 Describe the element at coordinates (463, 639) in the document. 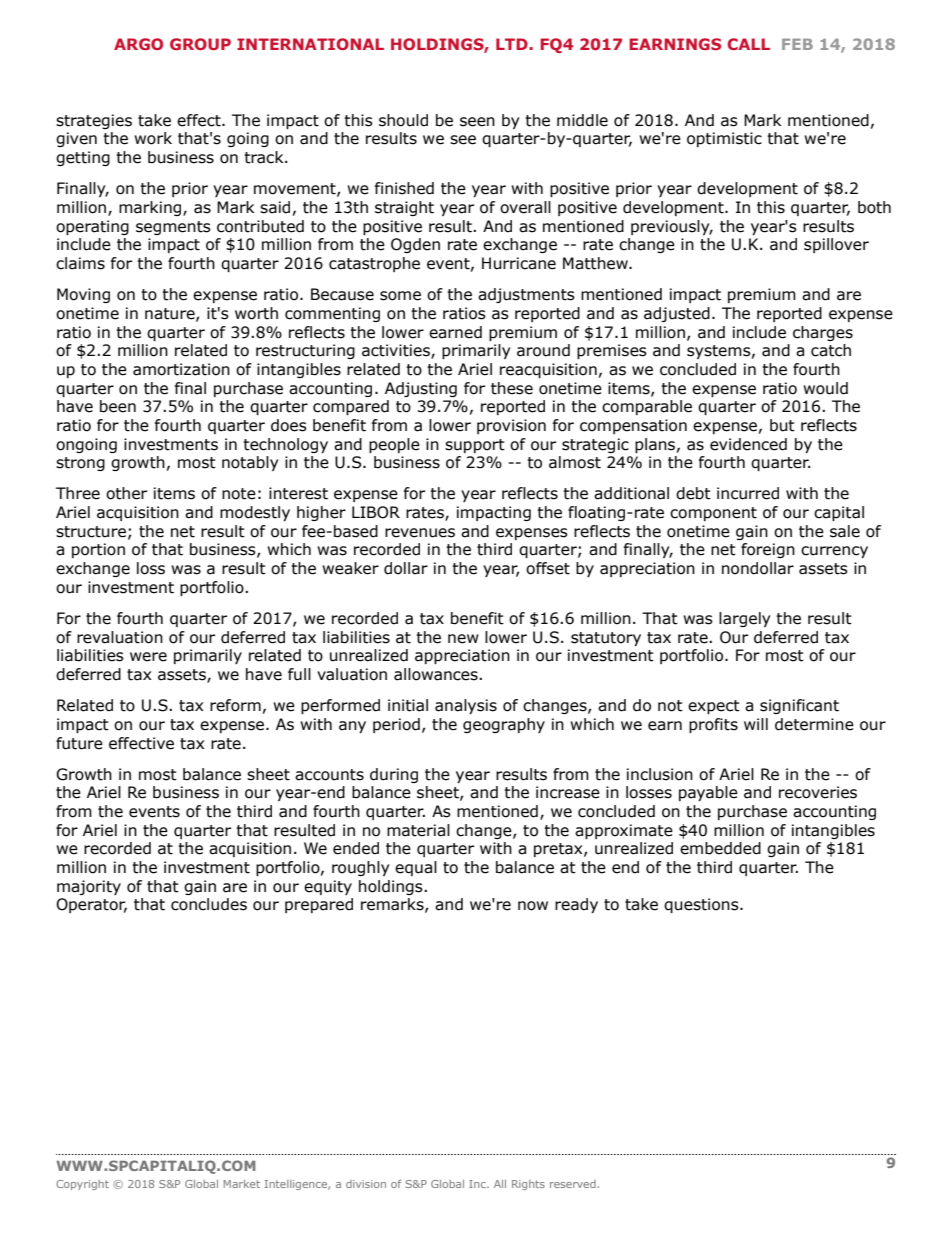

I see `new` at that location.
